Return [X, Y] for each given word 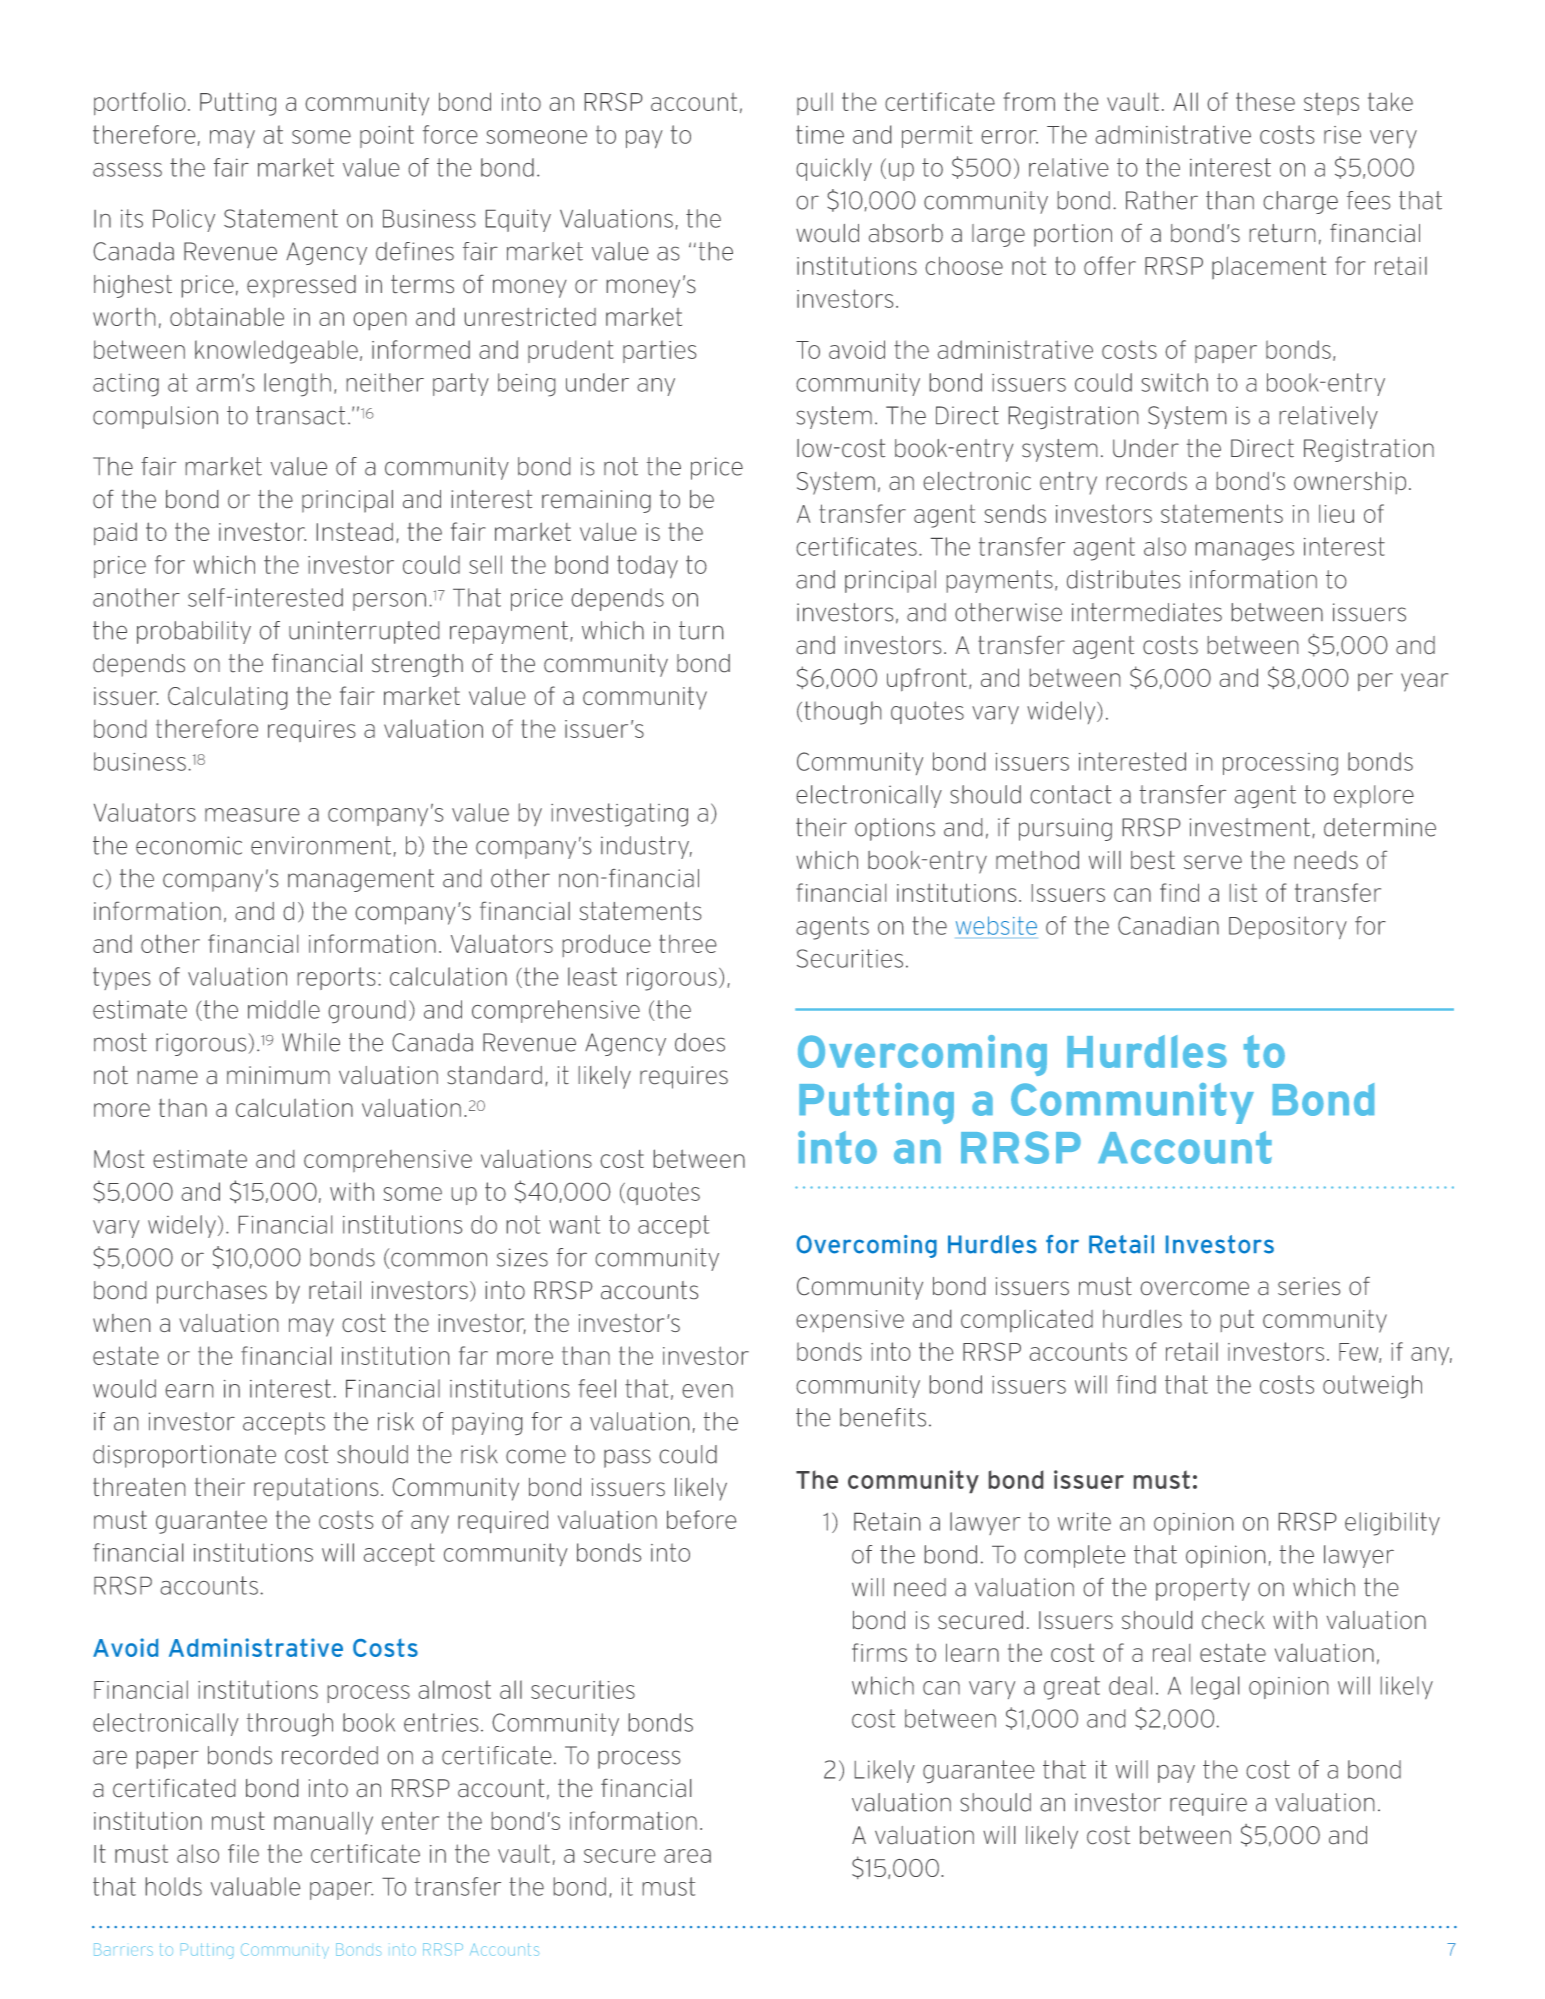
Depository [1288, 927]
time [820, 134]
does [700, 1042]
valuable [255, 1886]
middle [284, 1009]
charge [1301, 202]
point [387, 136]
